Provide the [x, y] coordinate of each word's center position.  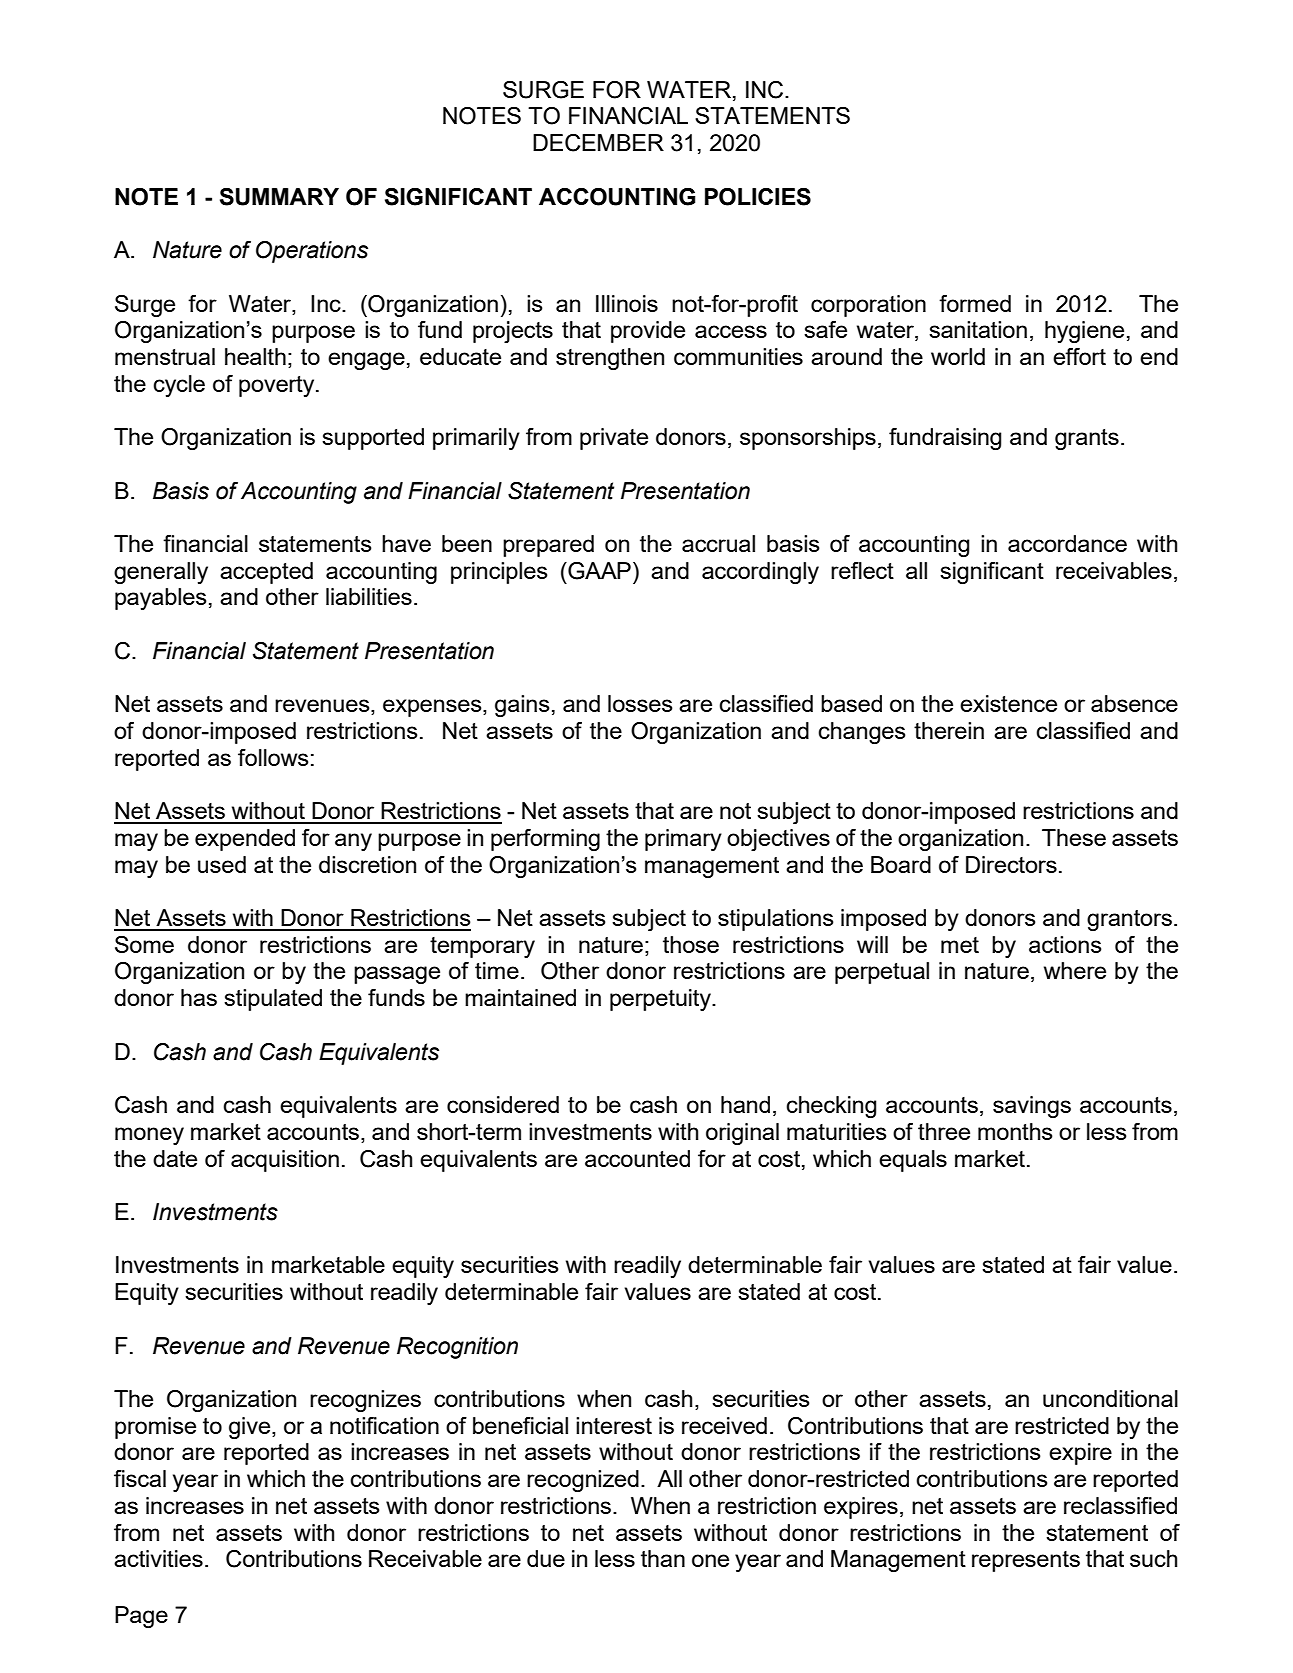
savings [1032, 1107]
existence [1008, 703]
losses [640, 703]
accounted [637, 1158]
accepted [266, 573]
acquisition [285, 1161]
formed [975, 303]
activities [158, 1558]
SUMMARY [279, 197]
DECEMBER [598, 143]
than [663, 1558]
